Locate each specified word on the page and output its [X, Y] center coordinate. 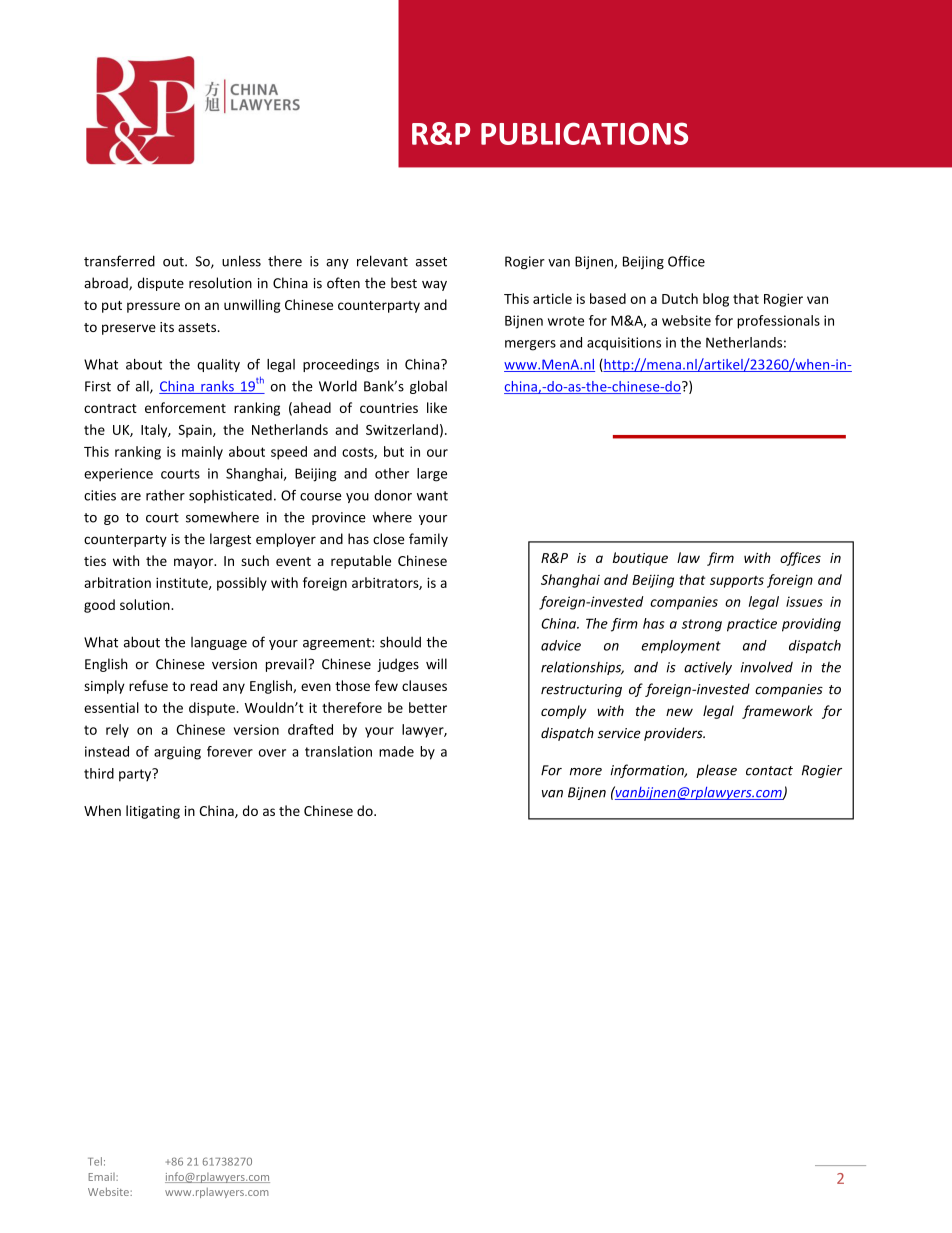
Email [102, 1177]
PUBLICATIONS [584, 133]
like [437, 407]
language [219, 643]
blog [716, 300]
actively [708, 668]
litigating [153, 812]
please [716, 771]
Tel [95, 1161]
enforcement [185, 407]
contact [769, 771]
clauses [424, 685]
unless [241, 261]
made [396, 751]
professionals [778, 322]
